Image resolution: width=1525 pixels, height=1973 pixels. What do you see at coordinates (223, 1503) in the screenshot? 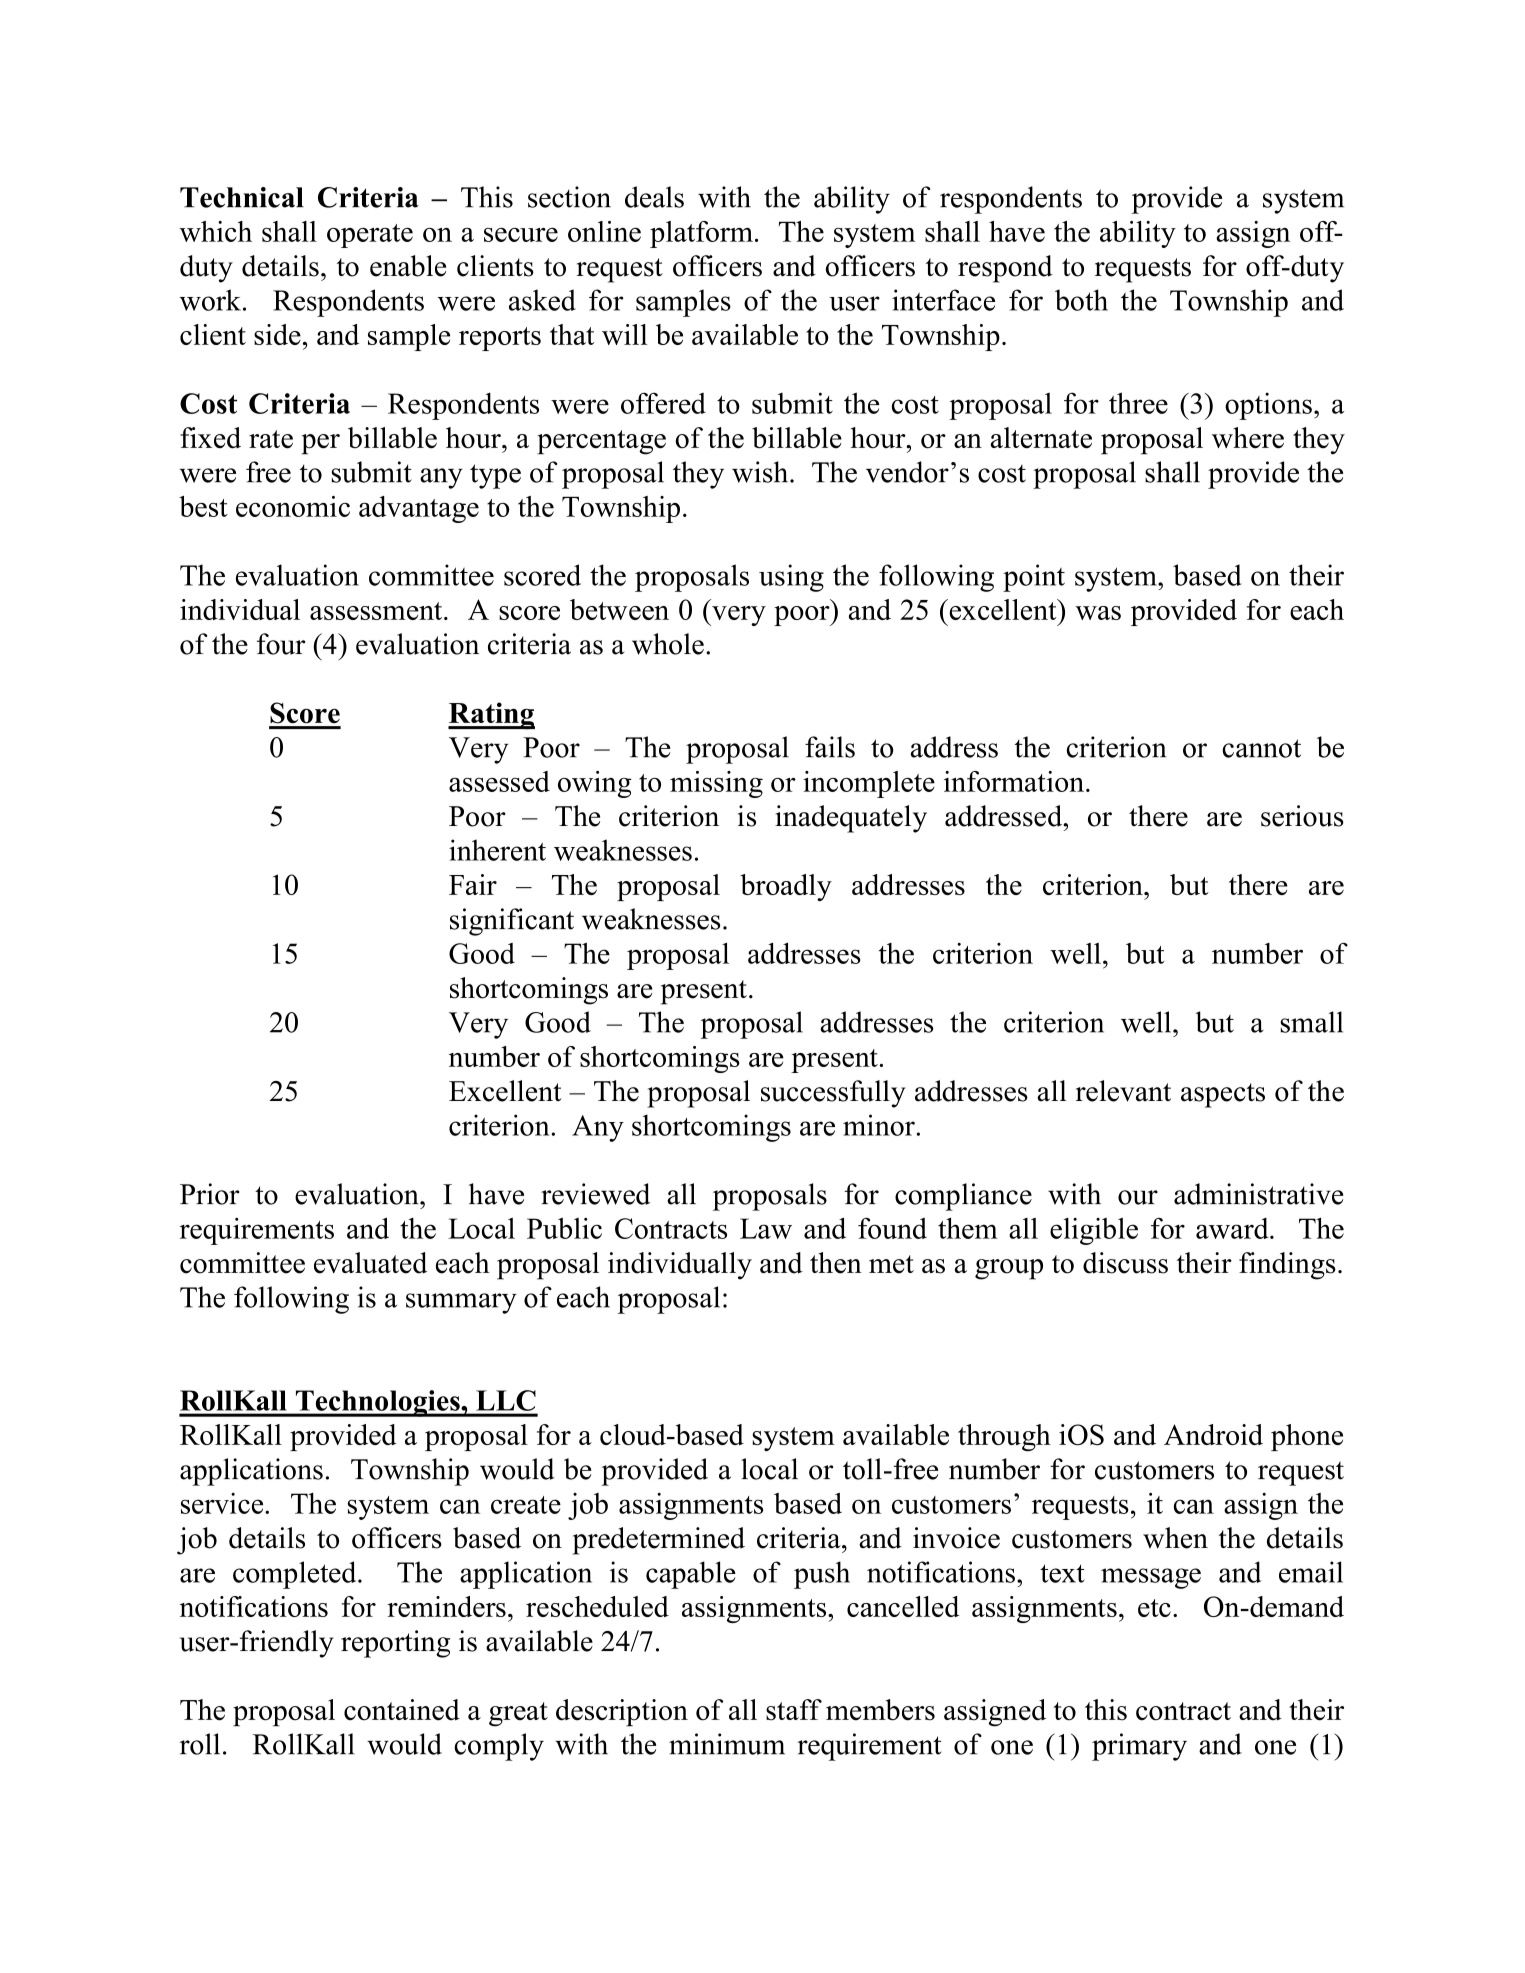
I see `service` at bounding box center [223, 1503].
